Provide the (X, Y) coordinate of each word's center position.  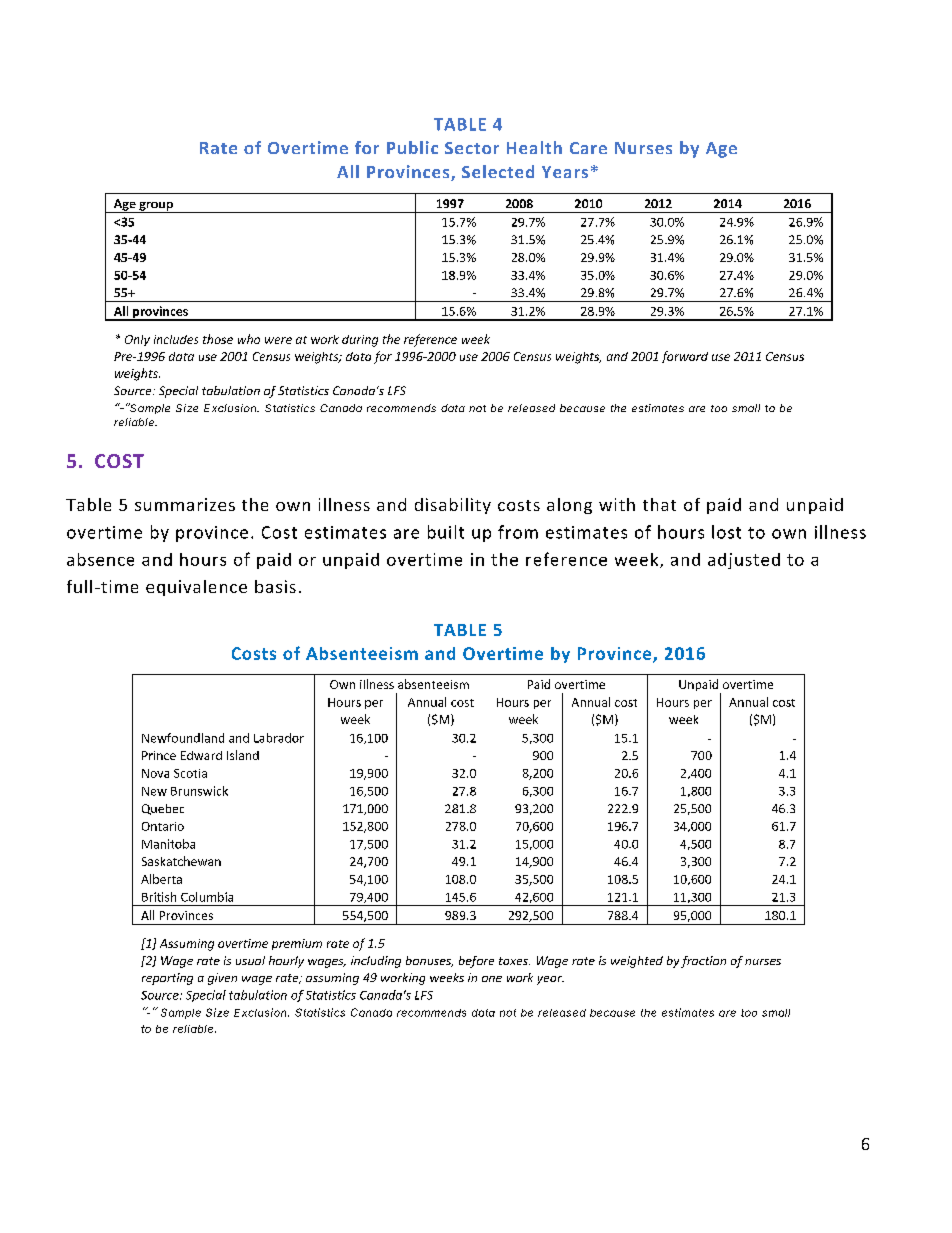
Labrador (279, 738)
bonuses (429, 961)
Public (412, 147)
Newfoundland (183, 738)
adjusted (744, 561)
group (156, 207)
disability (453, 506)
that (659, 504)
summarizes (185, 504)
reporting (167, 979)
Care (588, 148)
